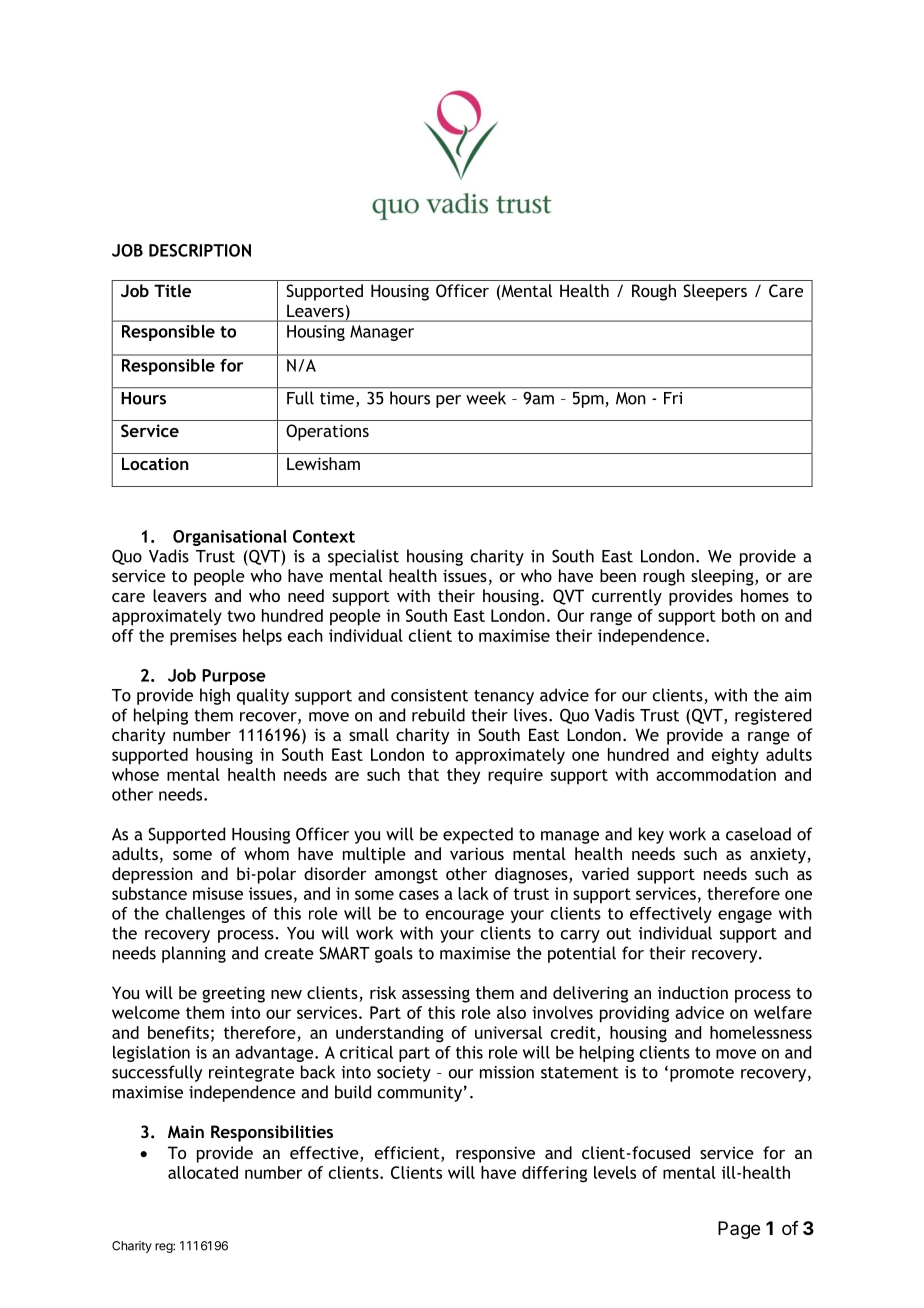 The image size is (924, 1308). What do you see at coordinates (203, 1172) in the screenshot?
I see `allocated` at bounding box center [203, 1172].
